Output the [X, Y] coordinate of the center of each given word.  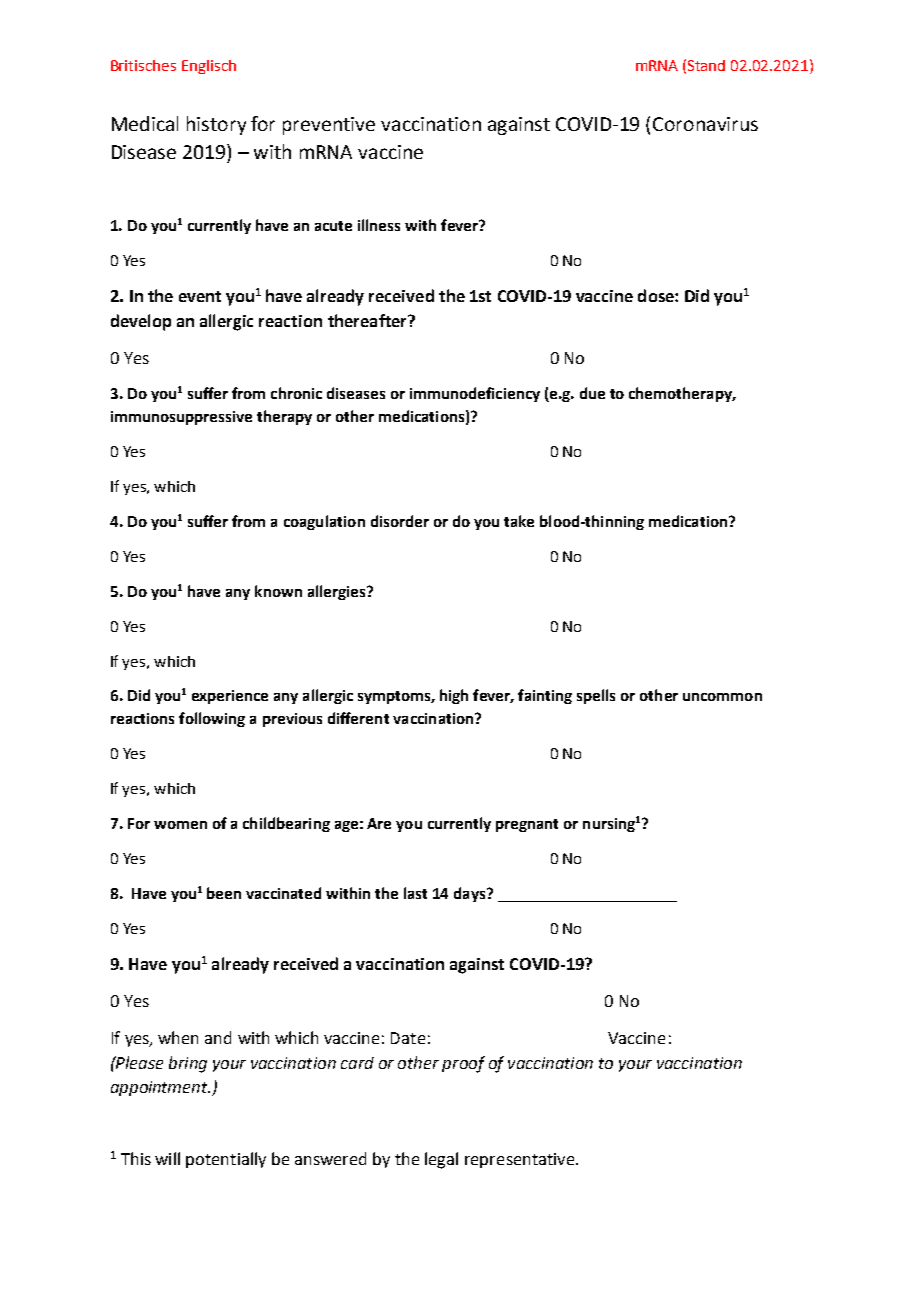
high [454, 696]
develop [141, 322]
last [415, 893]
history [216, 125]
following [212, 719]
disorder [400, 521]
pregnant [527, 825]
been [224, 893]
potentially [226, 1160]
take [519, 521]
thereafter [368, 320]
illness [379, 225]
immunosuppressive [181, 418]
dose [657, 295]
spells [596, 696]
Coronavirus [705, 124]
